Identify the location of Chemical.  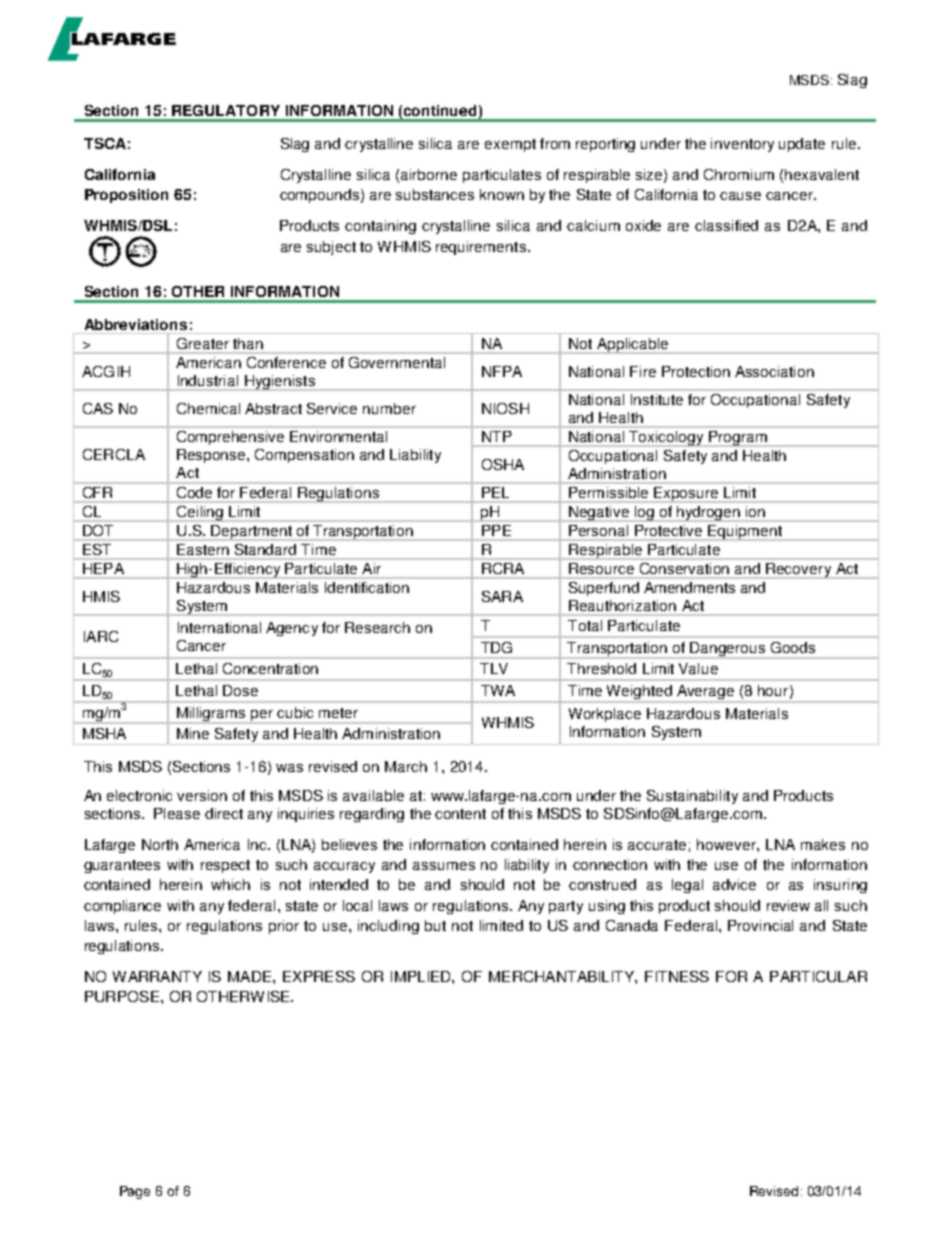
(208, 408).
